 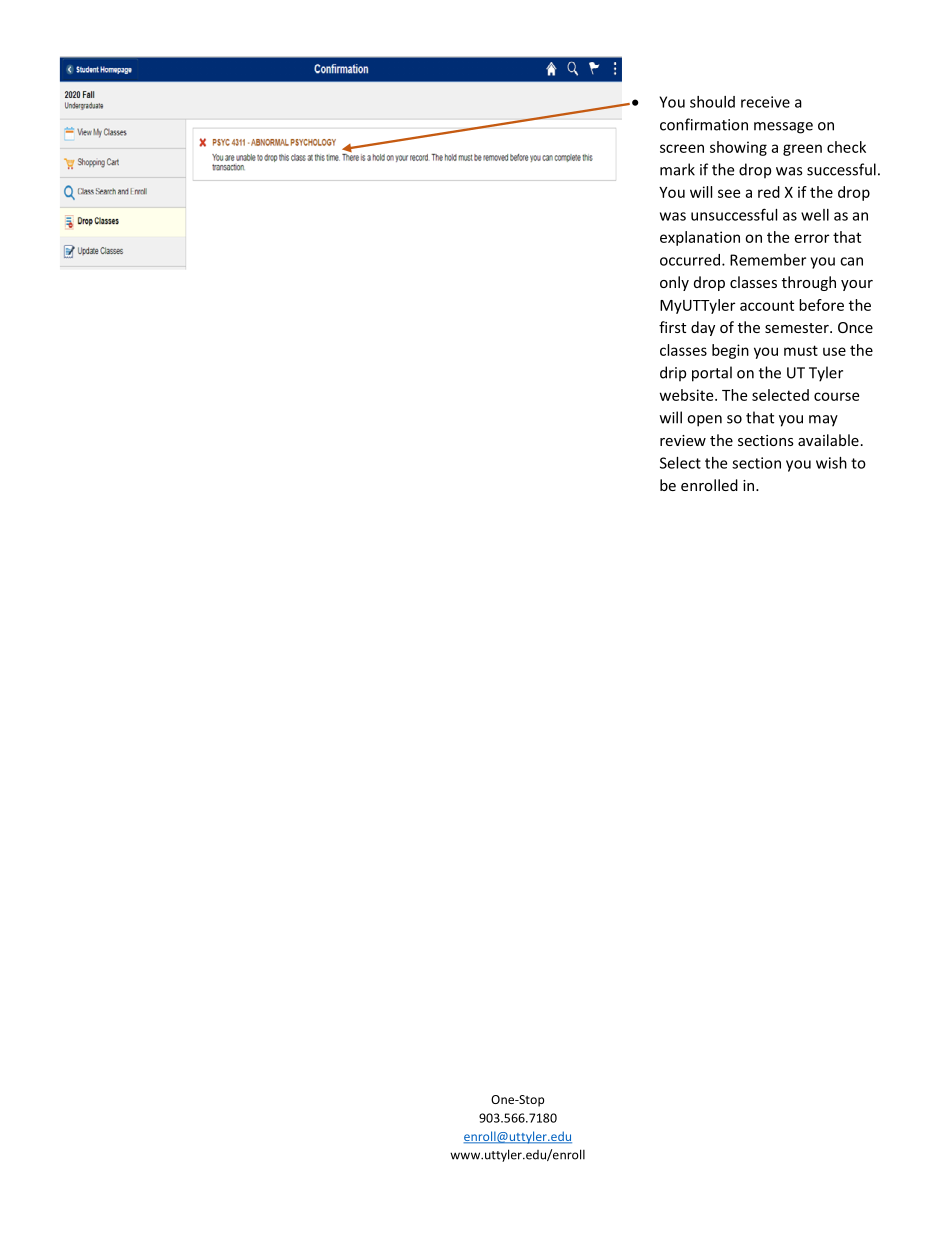 What do you see at coordinates (674, 283) in the screenshot?
I see `only` at bounding box center [674, 283].
